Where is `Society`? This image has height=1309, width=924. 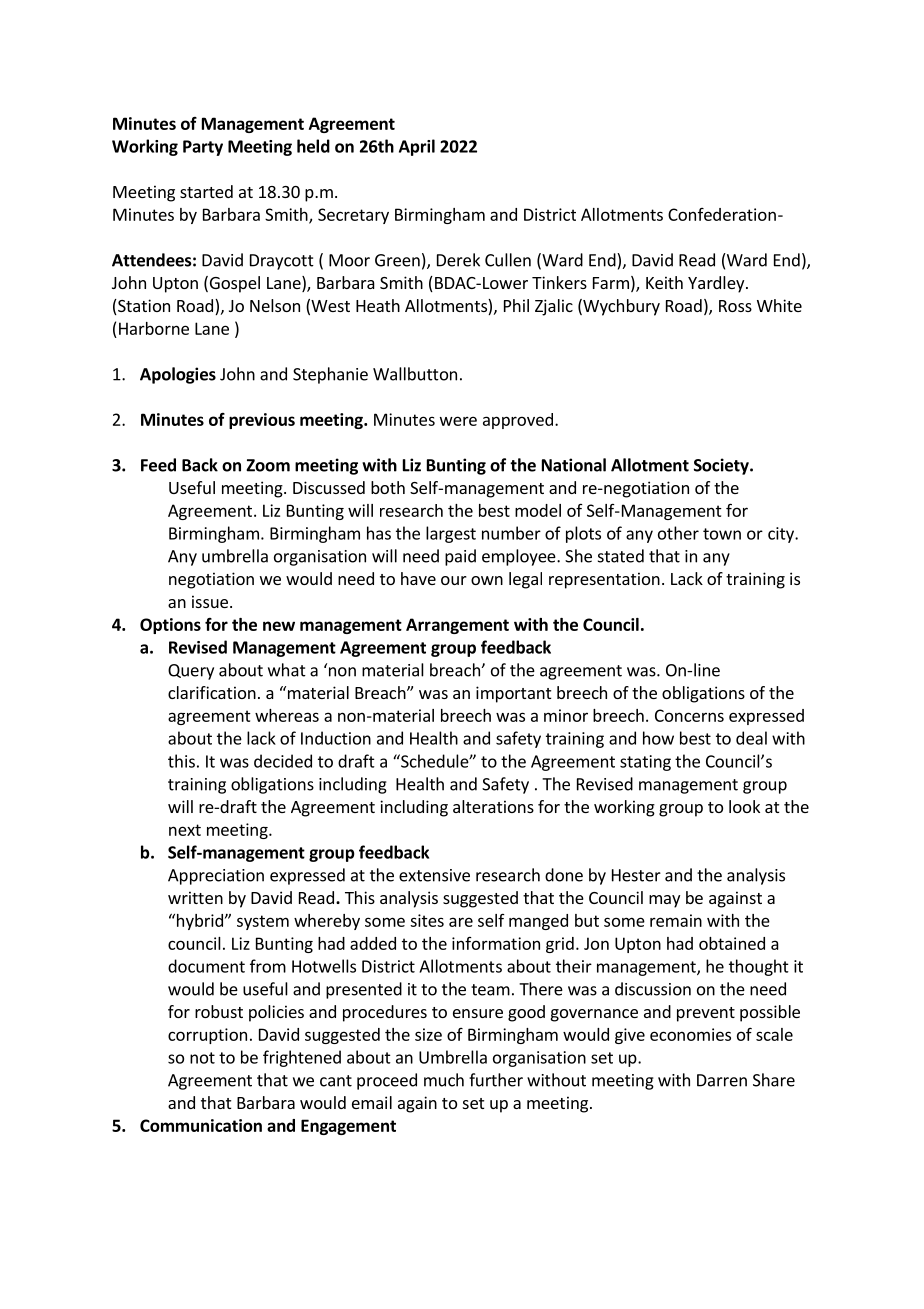 Society is located at coordinates (722, 466).
